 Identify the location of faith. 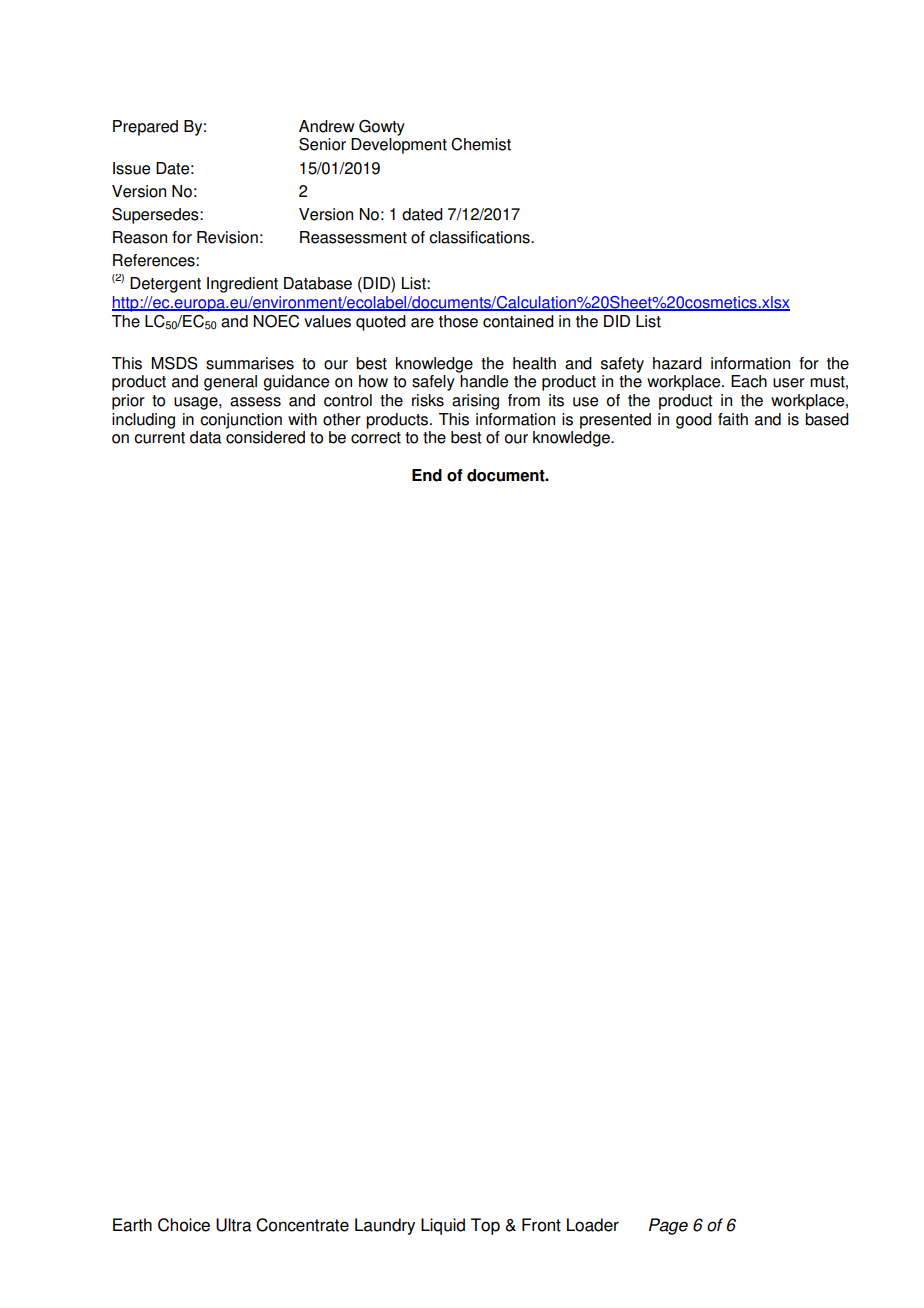
(733, 419).
